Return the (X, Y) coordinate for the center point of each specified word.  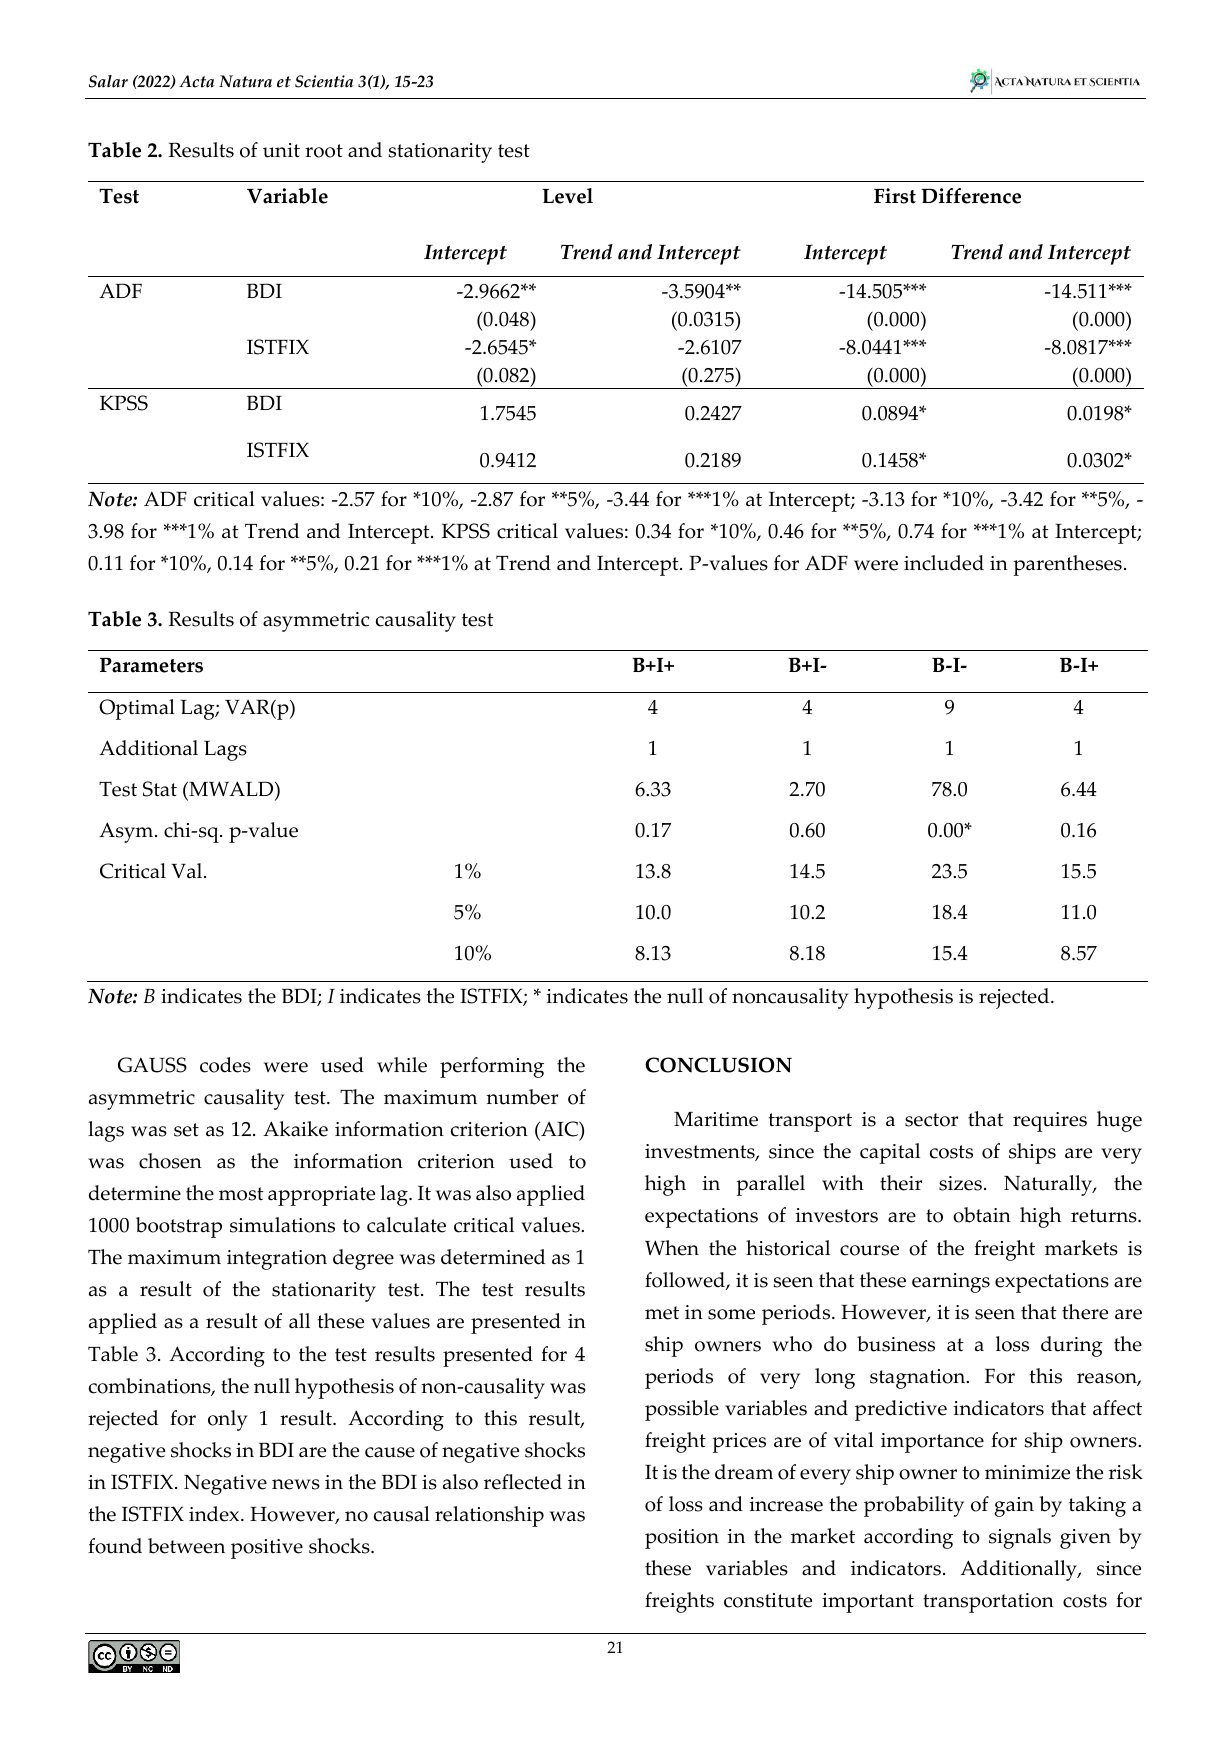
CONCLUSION (718, 1065)
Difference (971, 196)
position (682, 1539)
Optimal (137, 709)
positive (267, 1549)
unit (281, 150)
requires (1050, 1122)
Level (567, 196)
